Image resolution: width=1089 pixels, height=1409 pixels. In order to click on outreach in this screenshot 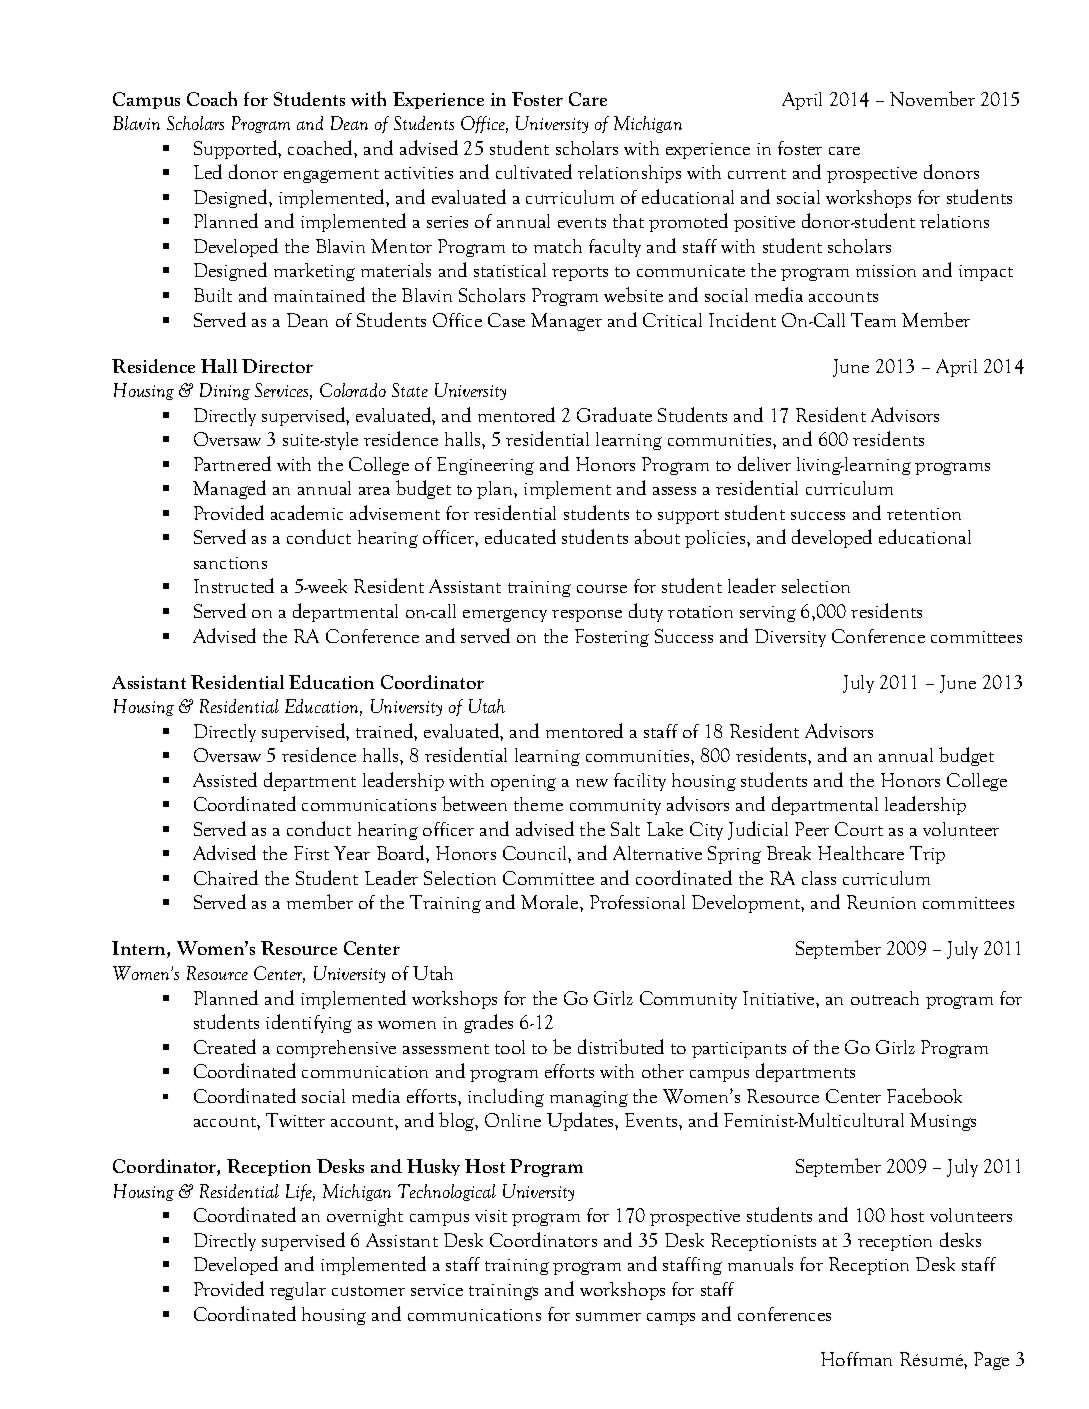, I will do `click(885, 998)`.
